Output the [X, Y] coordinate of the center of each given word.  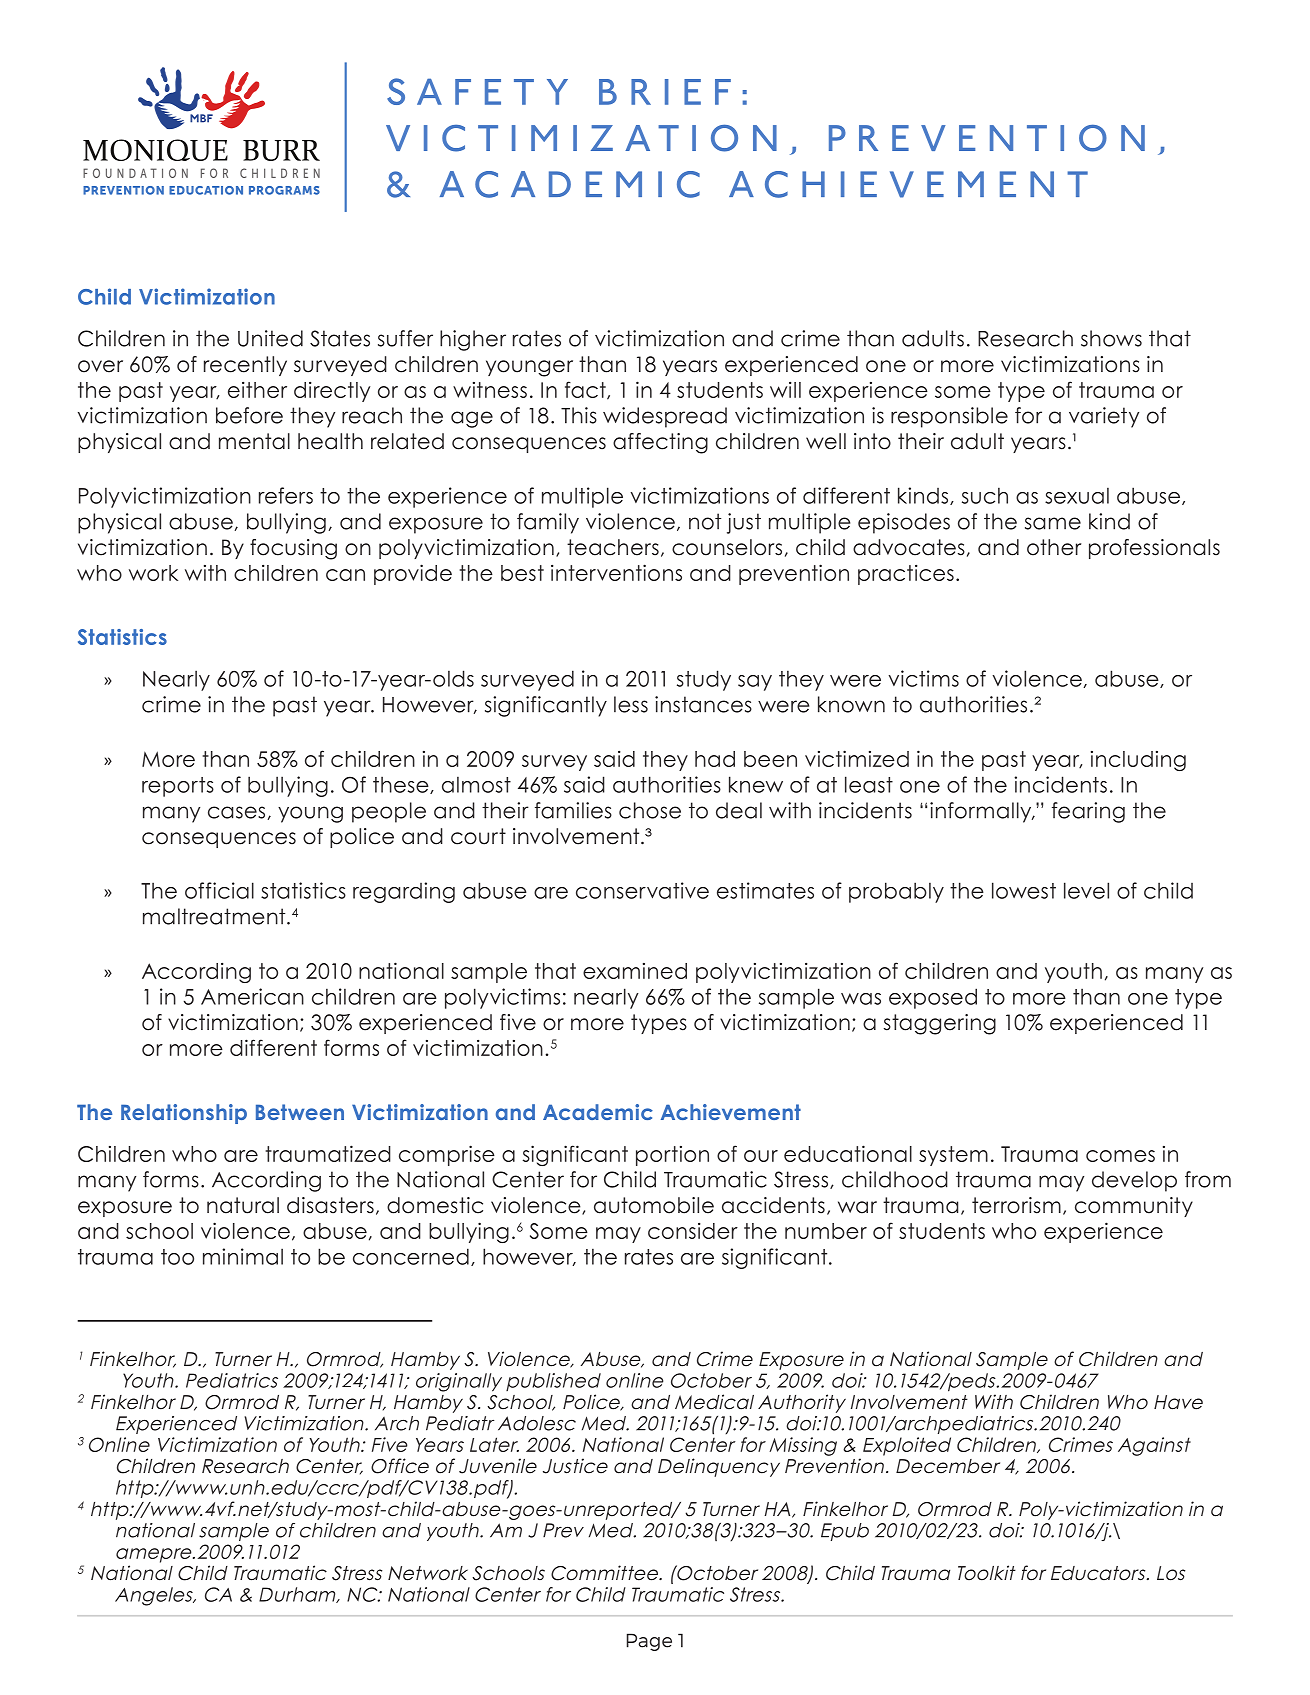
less [631, 704]
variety [1104, 417]
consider [693, 1231]
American [252, 996]
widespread [665, 417]
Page [649, 1642]
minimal [243, 1256]
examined [635, 971]
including [1138, 761]
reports [178, 787]
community [1134, 1207]
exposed [933, 998]
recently [245, 366]
